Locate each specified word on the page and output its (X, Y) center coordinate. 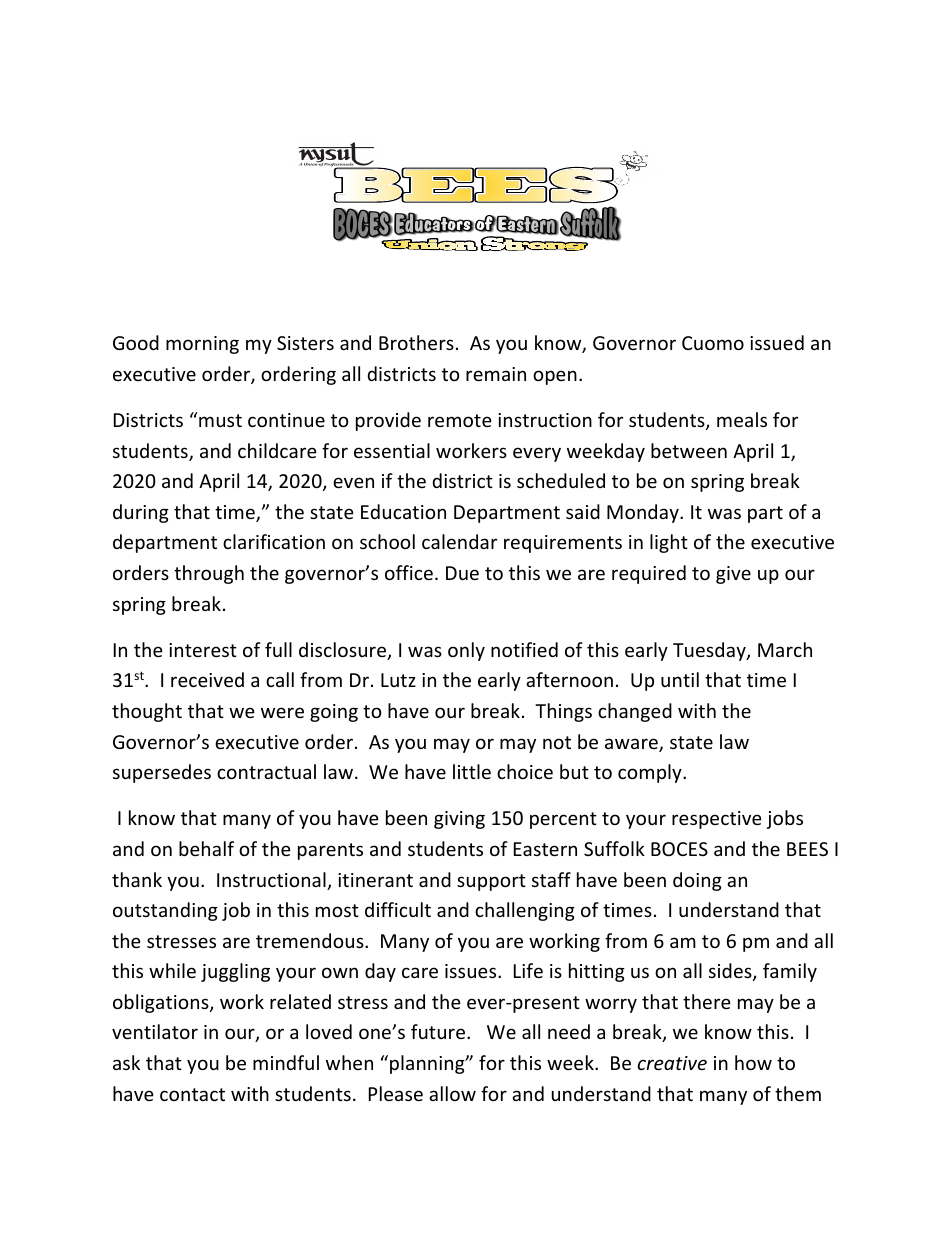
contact (192, 1094)
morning (202, 345)
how (753, 1062)
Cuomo (713, 343)
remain (496, 374)
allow (452, 1093)
